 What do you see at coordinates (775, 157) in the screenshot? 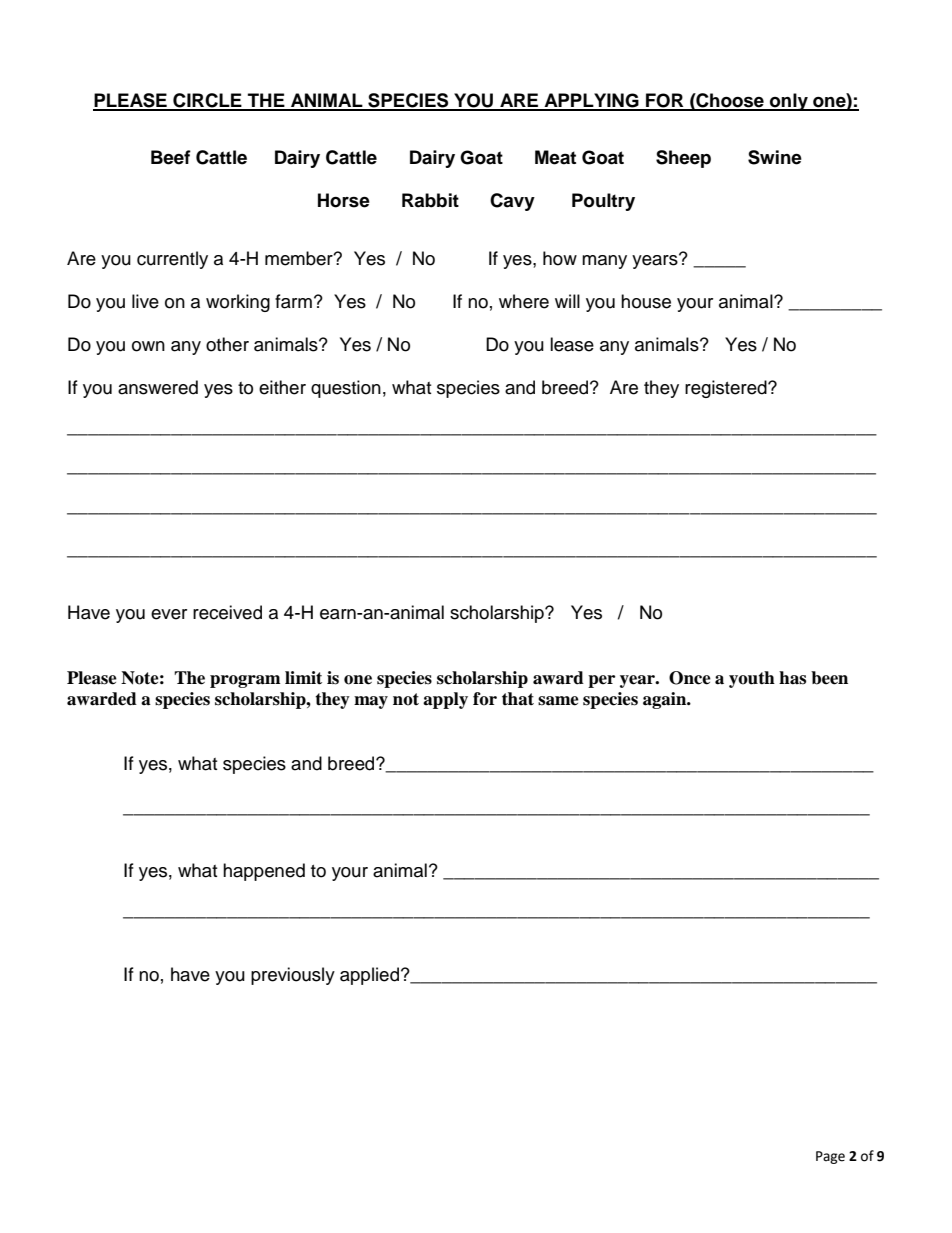
I see `Swine` at bounding box center [775, 157].
